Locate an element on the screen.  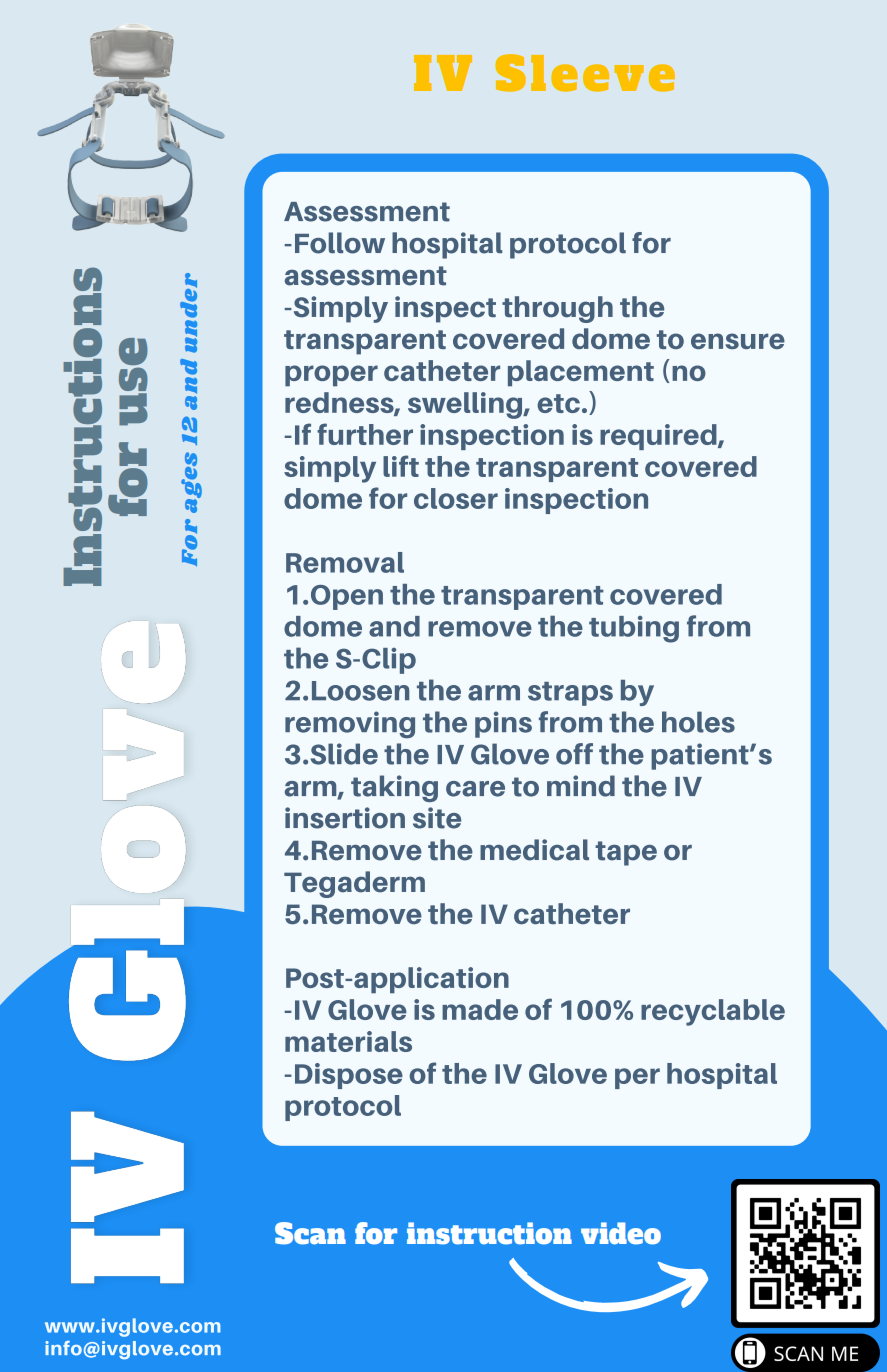
insertion is located at coordinates (345, 818).
